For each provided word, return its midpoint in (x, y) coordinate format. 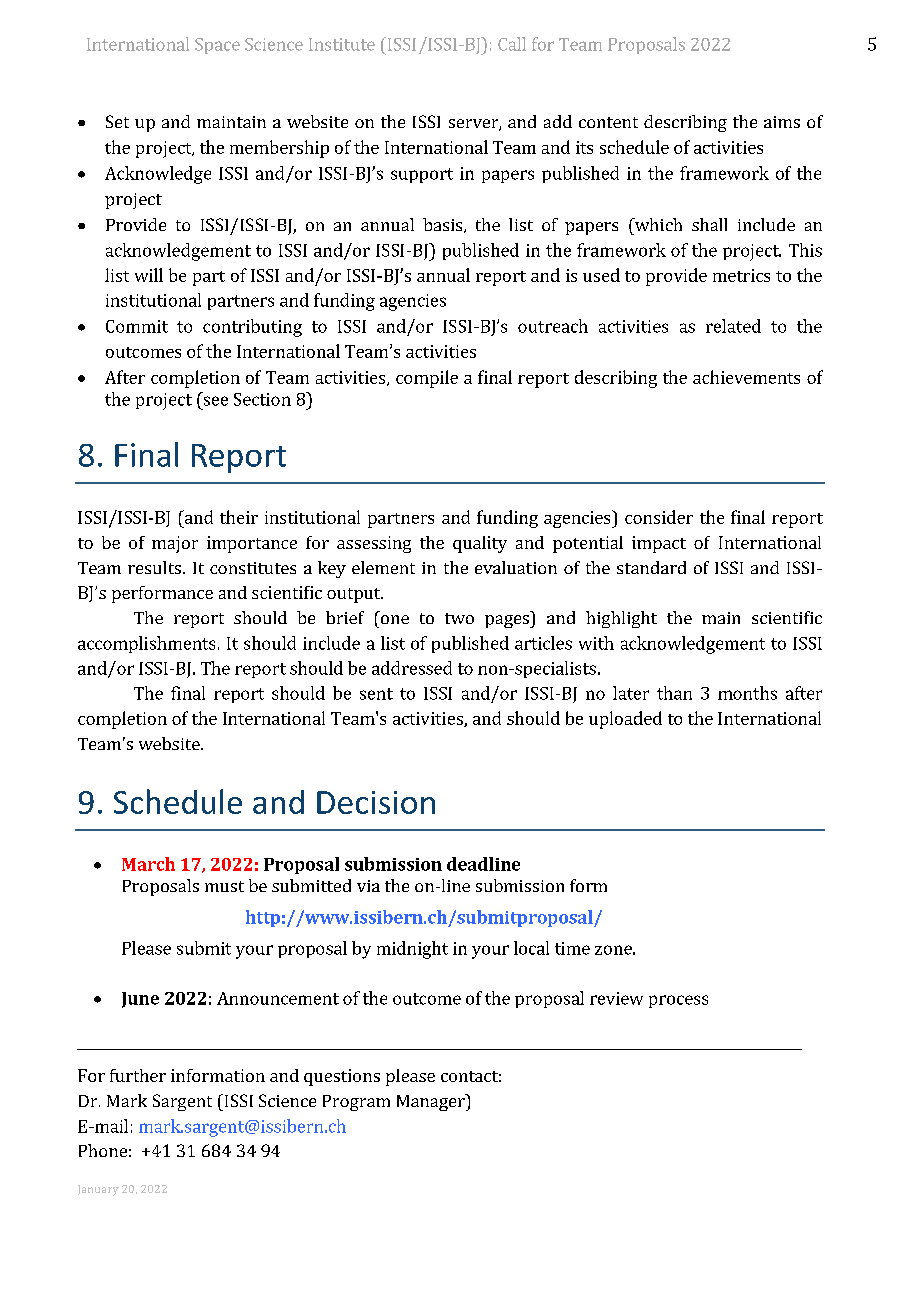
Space (217, 46)
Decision (376, 802)
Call (512, 44)
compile (427, 379)
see (216, 401)
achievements (746, 377)
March (148, 864)
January (98, 1190)
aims (782, 122)
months (747, 693)
